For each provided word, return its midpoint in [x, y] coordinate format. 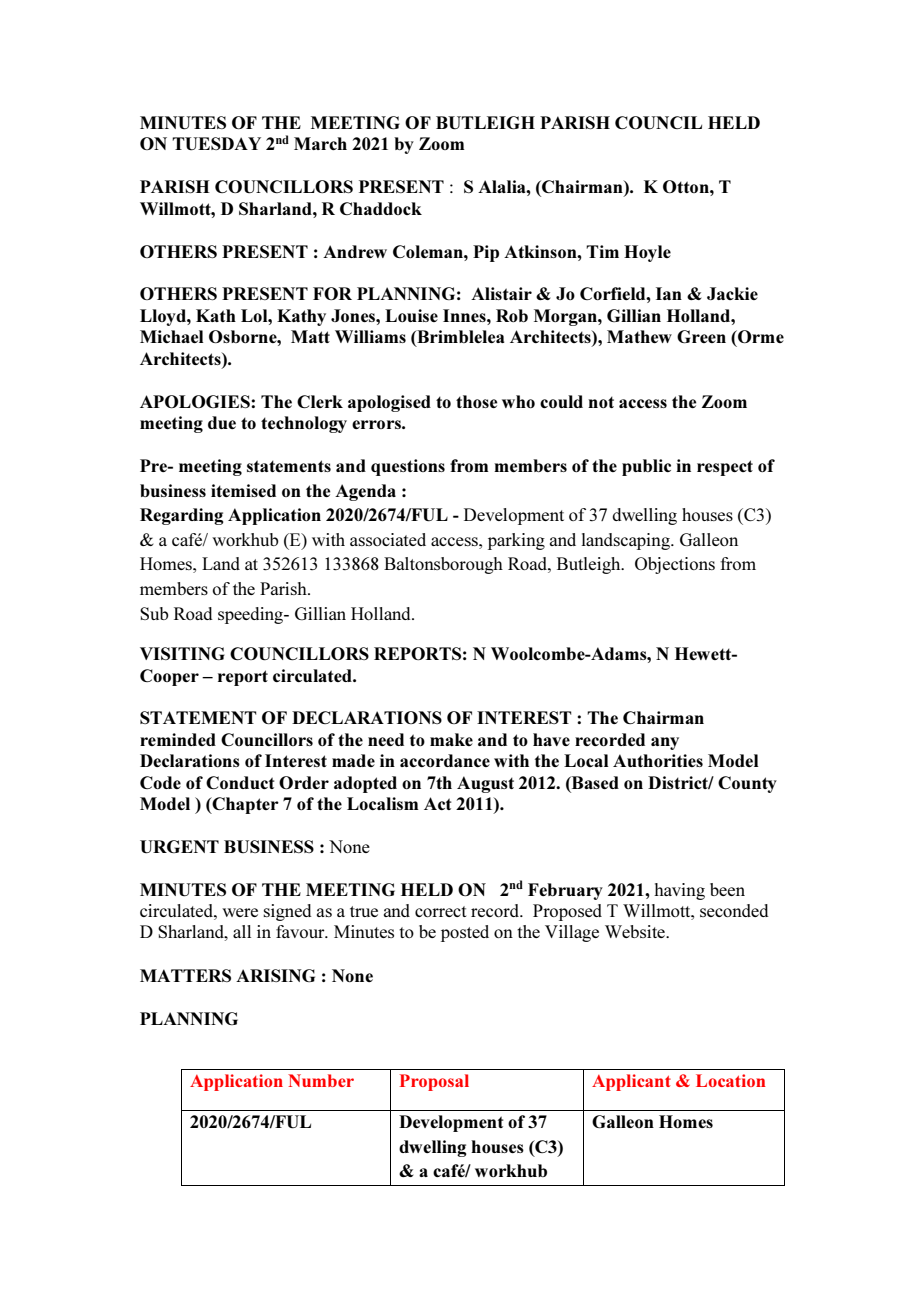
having [679, 891]
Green [701, 336]
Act [438, 803]
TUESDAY [216, 144]
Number [321, 1080]
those [476, 401]
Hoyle [647, 253]
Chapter [244, 805]
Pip [486, 253]
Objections [675, 565]
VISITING [182, 653]
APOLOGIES [196, 401]
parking [516, 541]
